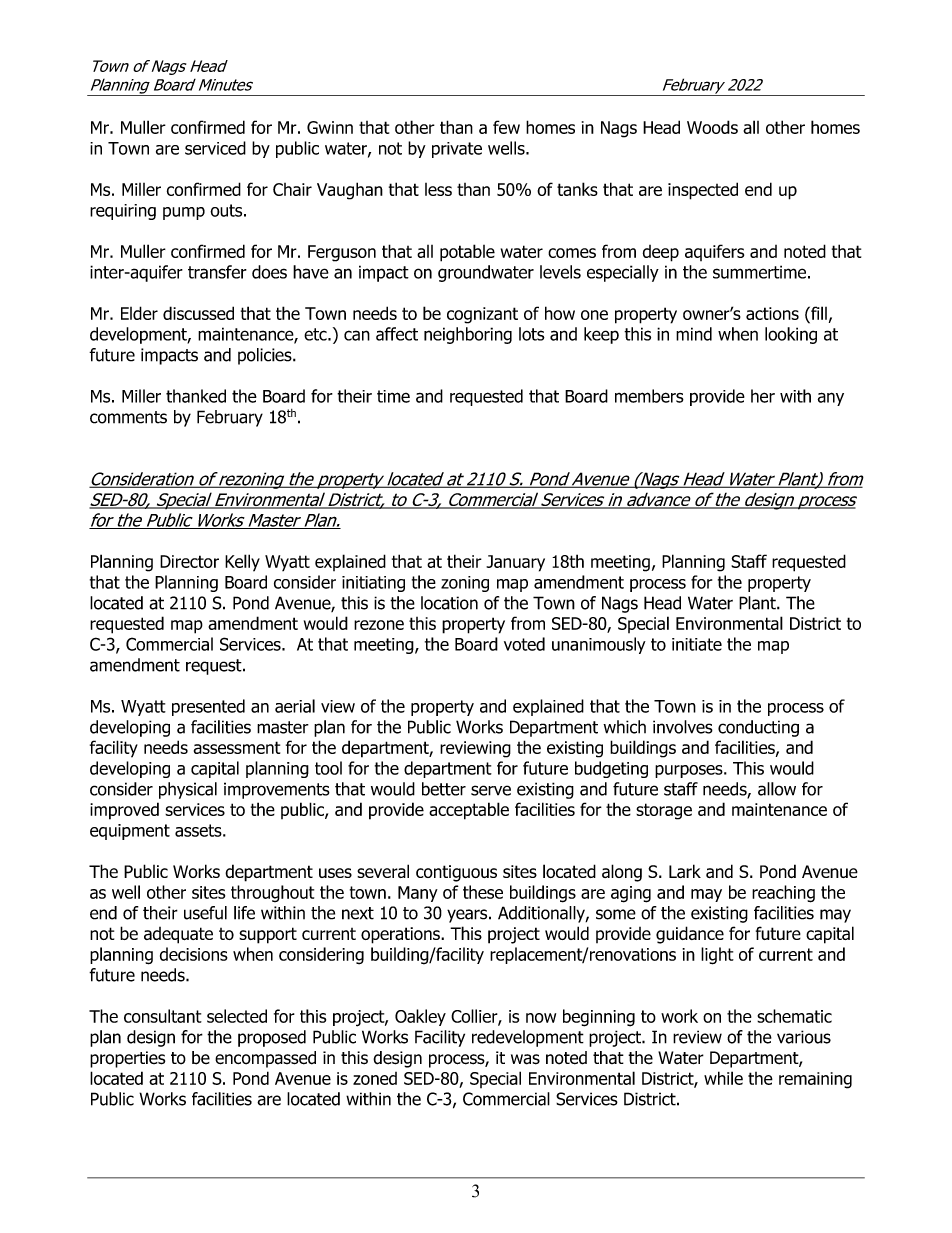  What do you see at coordinates (712, 127) in the document?
I see `Woods` at bounding box center [712, 127].
